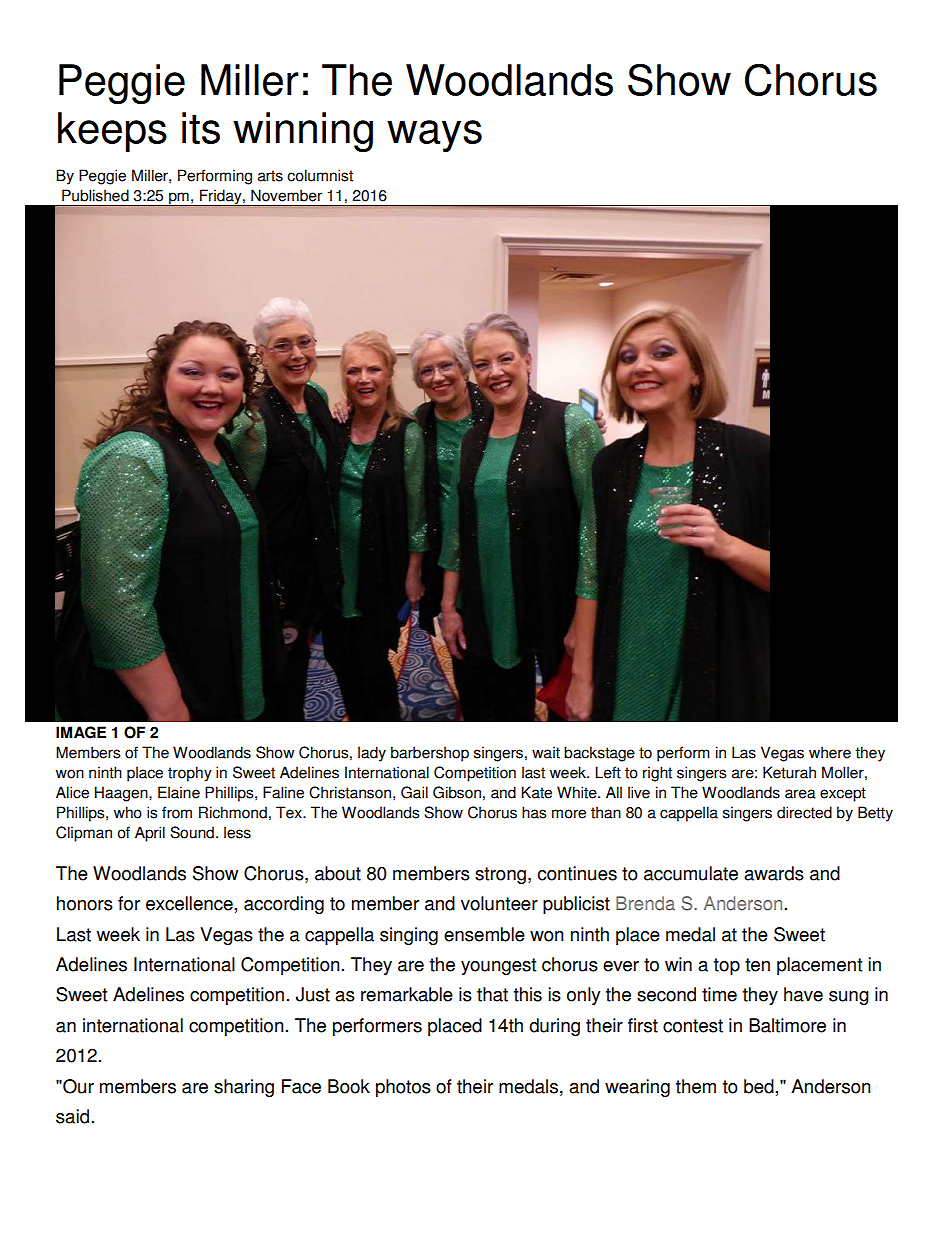 Image resolution: width=952 pixels, height=1233 pixels. Describe the element at coordinates (201, 128) in the screenshot. I see `its` at that location.
